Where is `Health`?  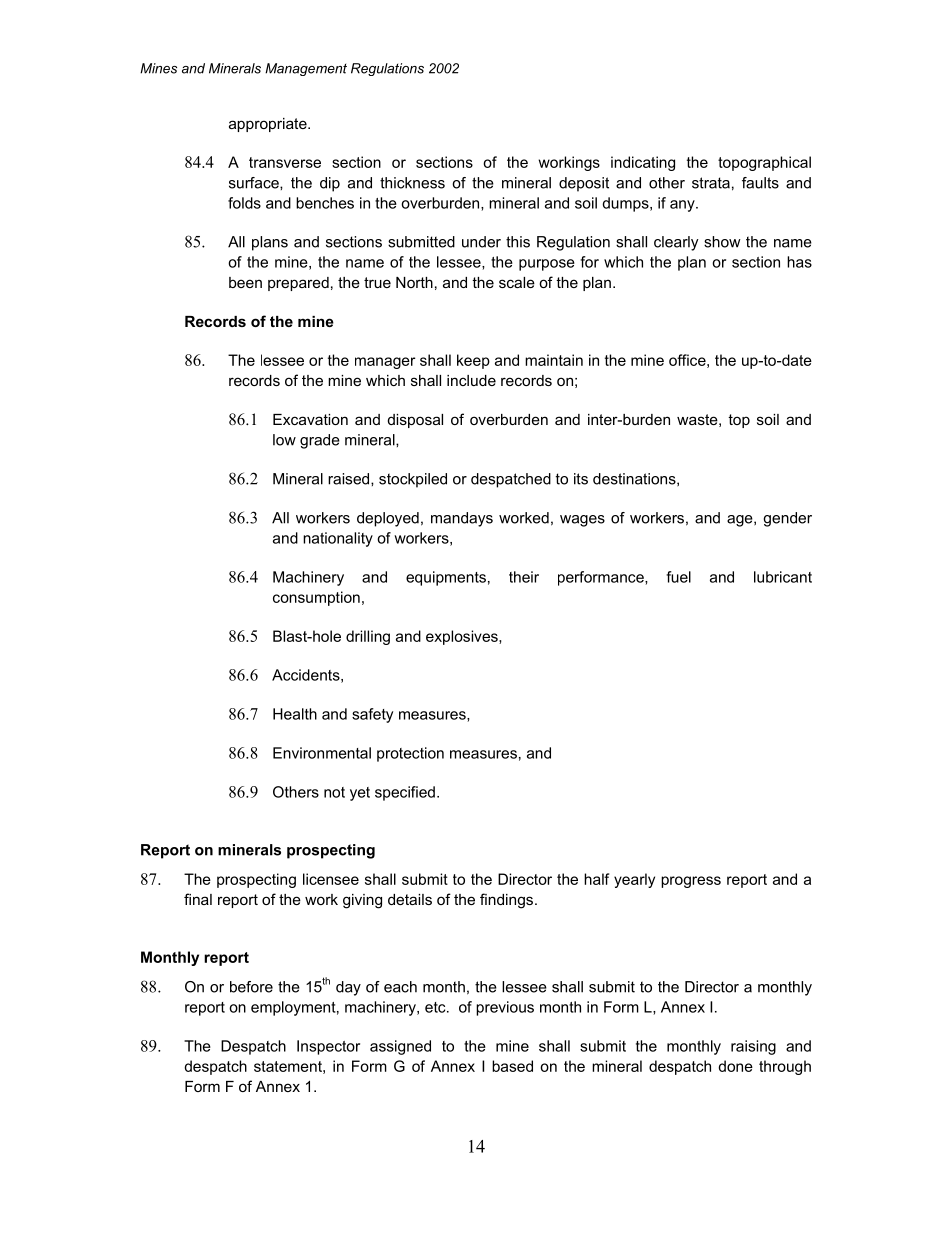
Health is located at coordinates (295, 714).
